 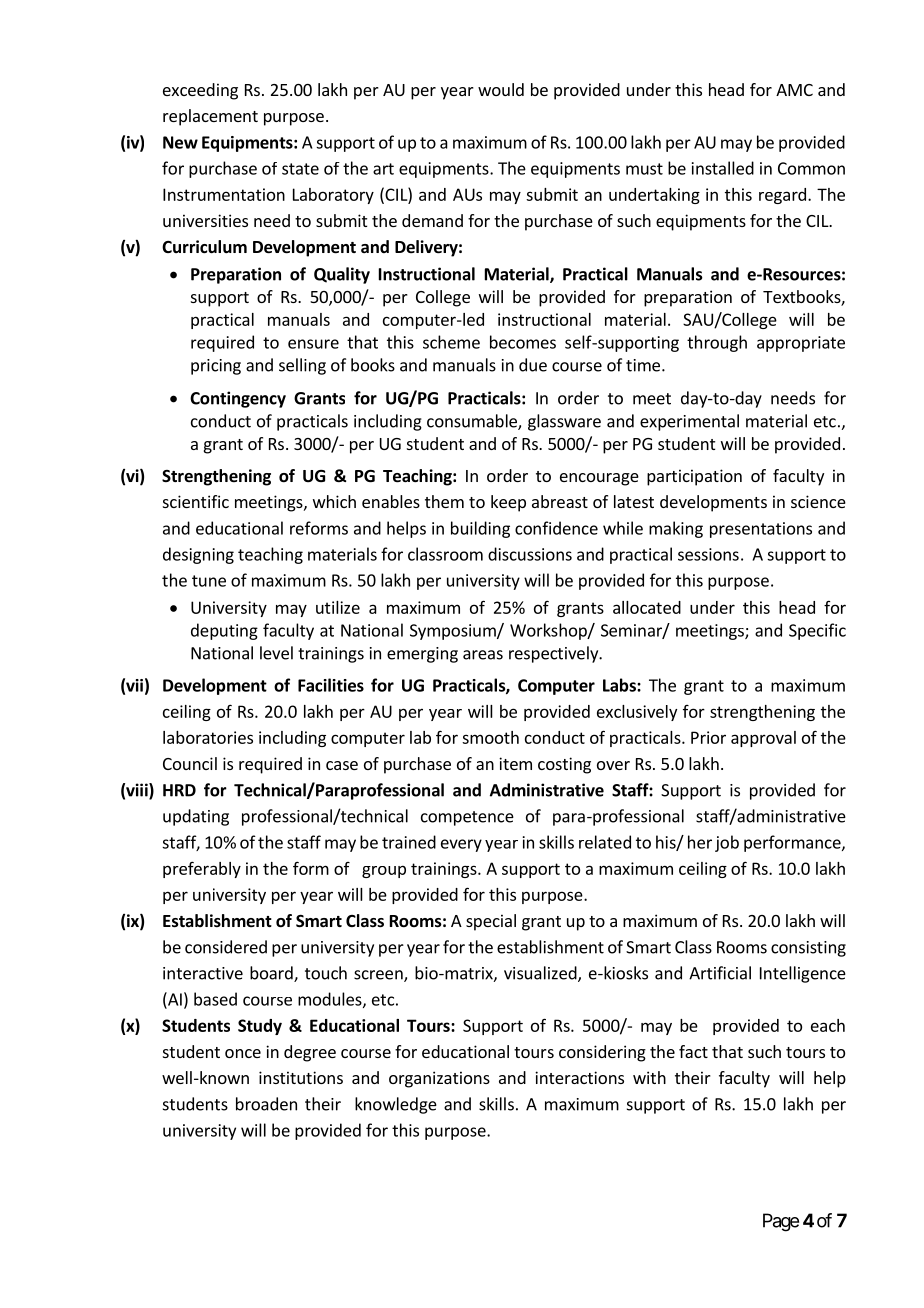 I want to click on board, so click(x=272, y=974).
